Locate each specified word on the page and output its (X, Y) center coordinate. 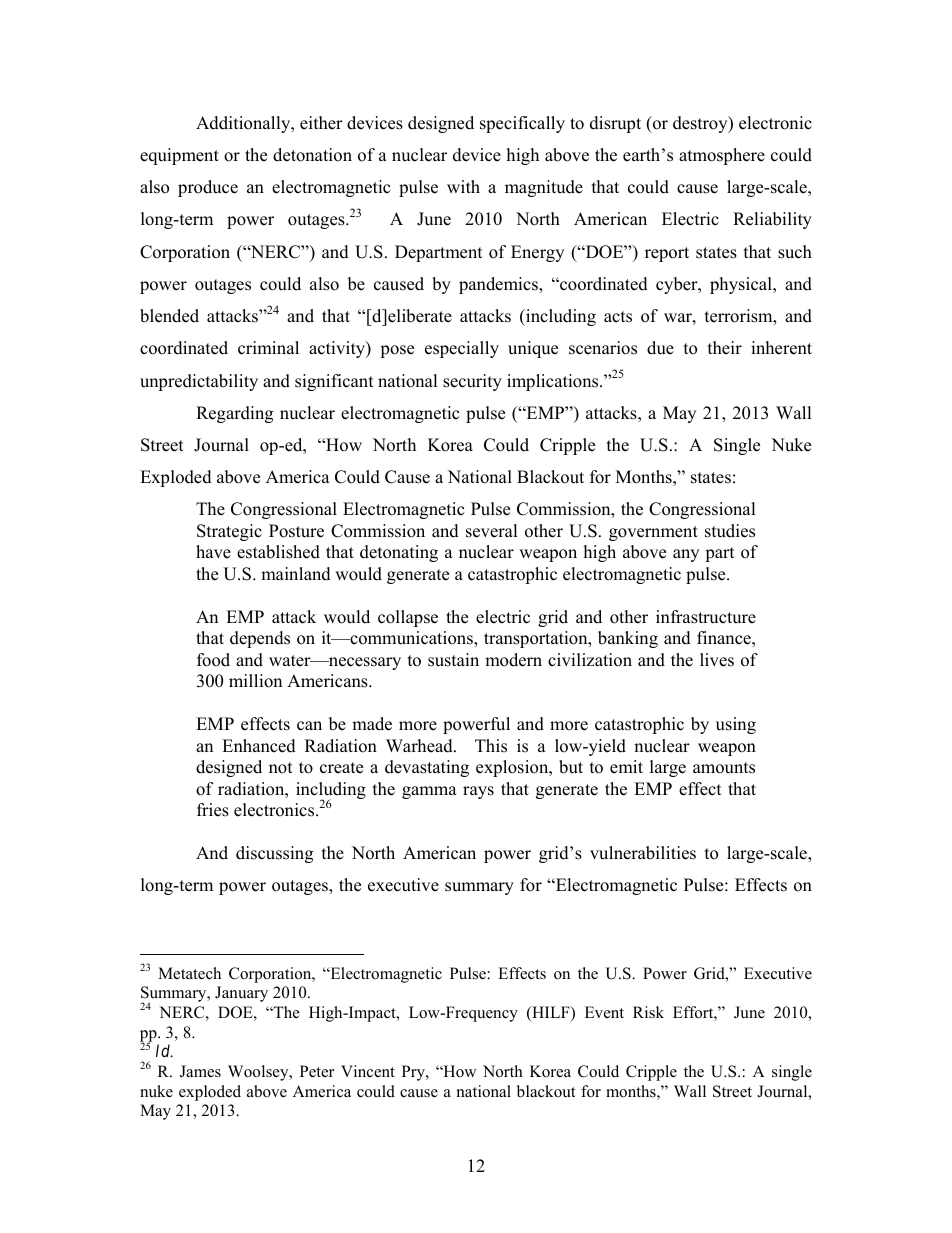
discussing (274, 854)
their (725, 348)
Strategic (229, 532)
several (492, 531)
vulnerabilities (643, 853)
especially (462, 349)
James (200, 1071)
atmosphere (722, 156)
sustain (453, 660)
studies (730, 531)
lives (717, 660)
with (463, 186)
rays (478, 792)
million (255, 681)
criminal (268, 348)
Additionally (244, 124)
